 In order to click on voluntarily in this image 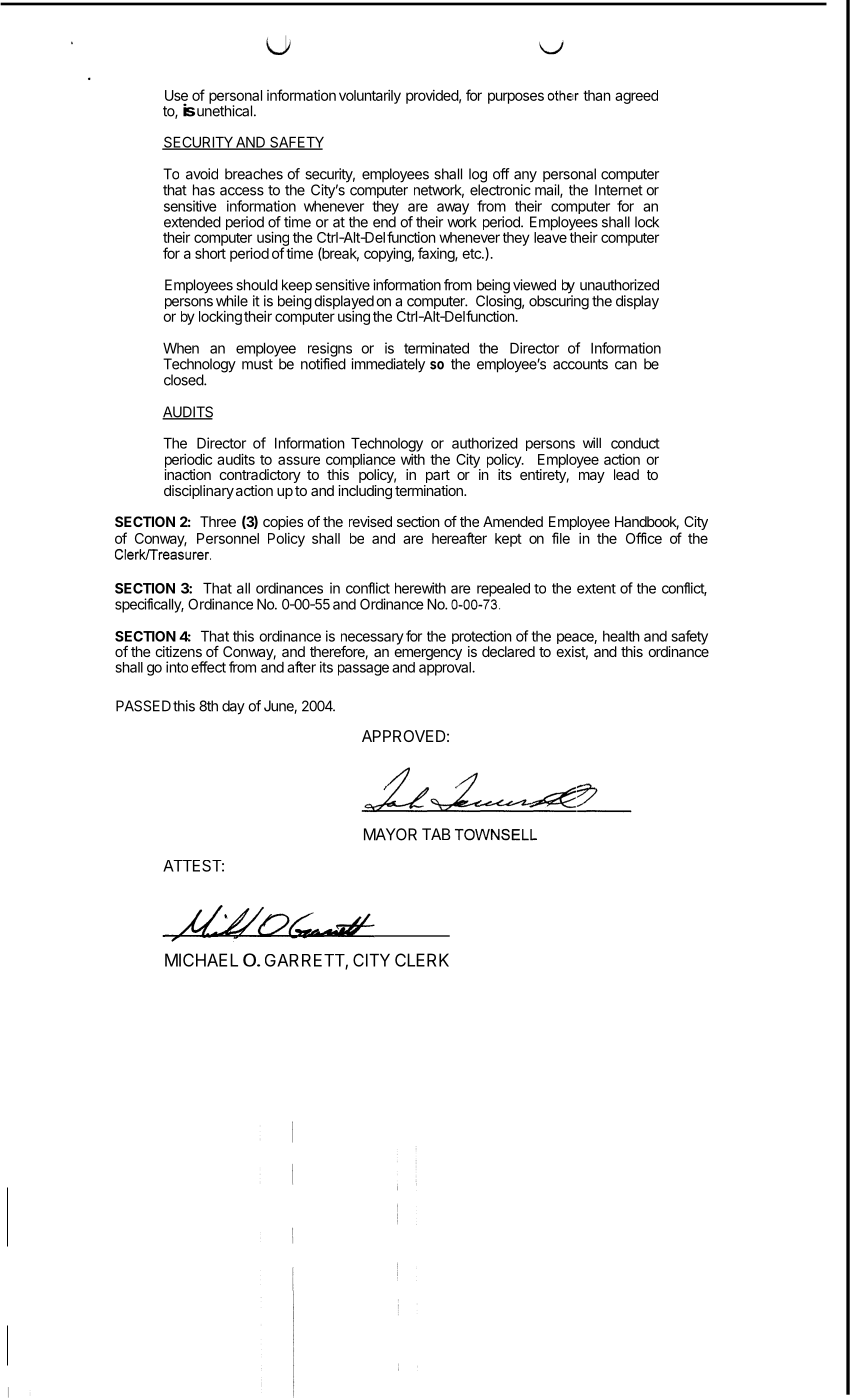, I will do `click(370, 97)`.
